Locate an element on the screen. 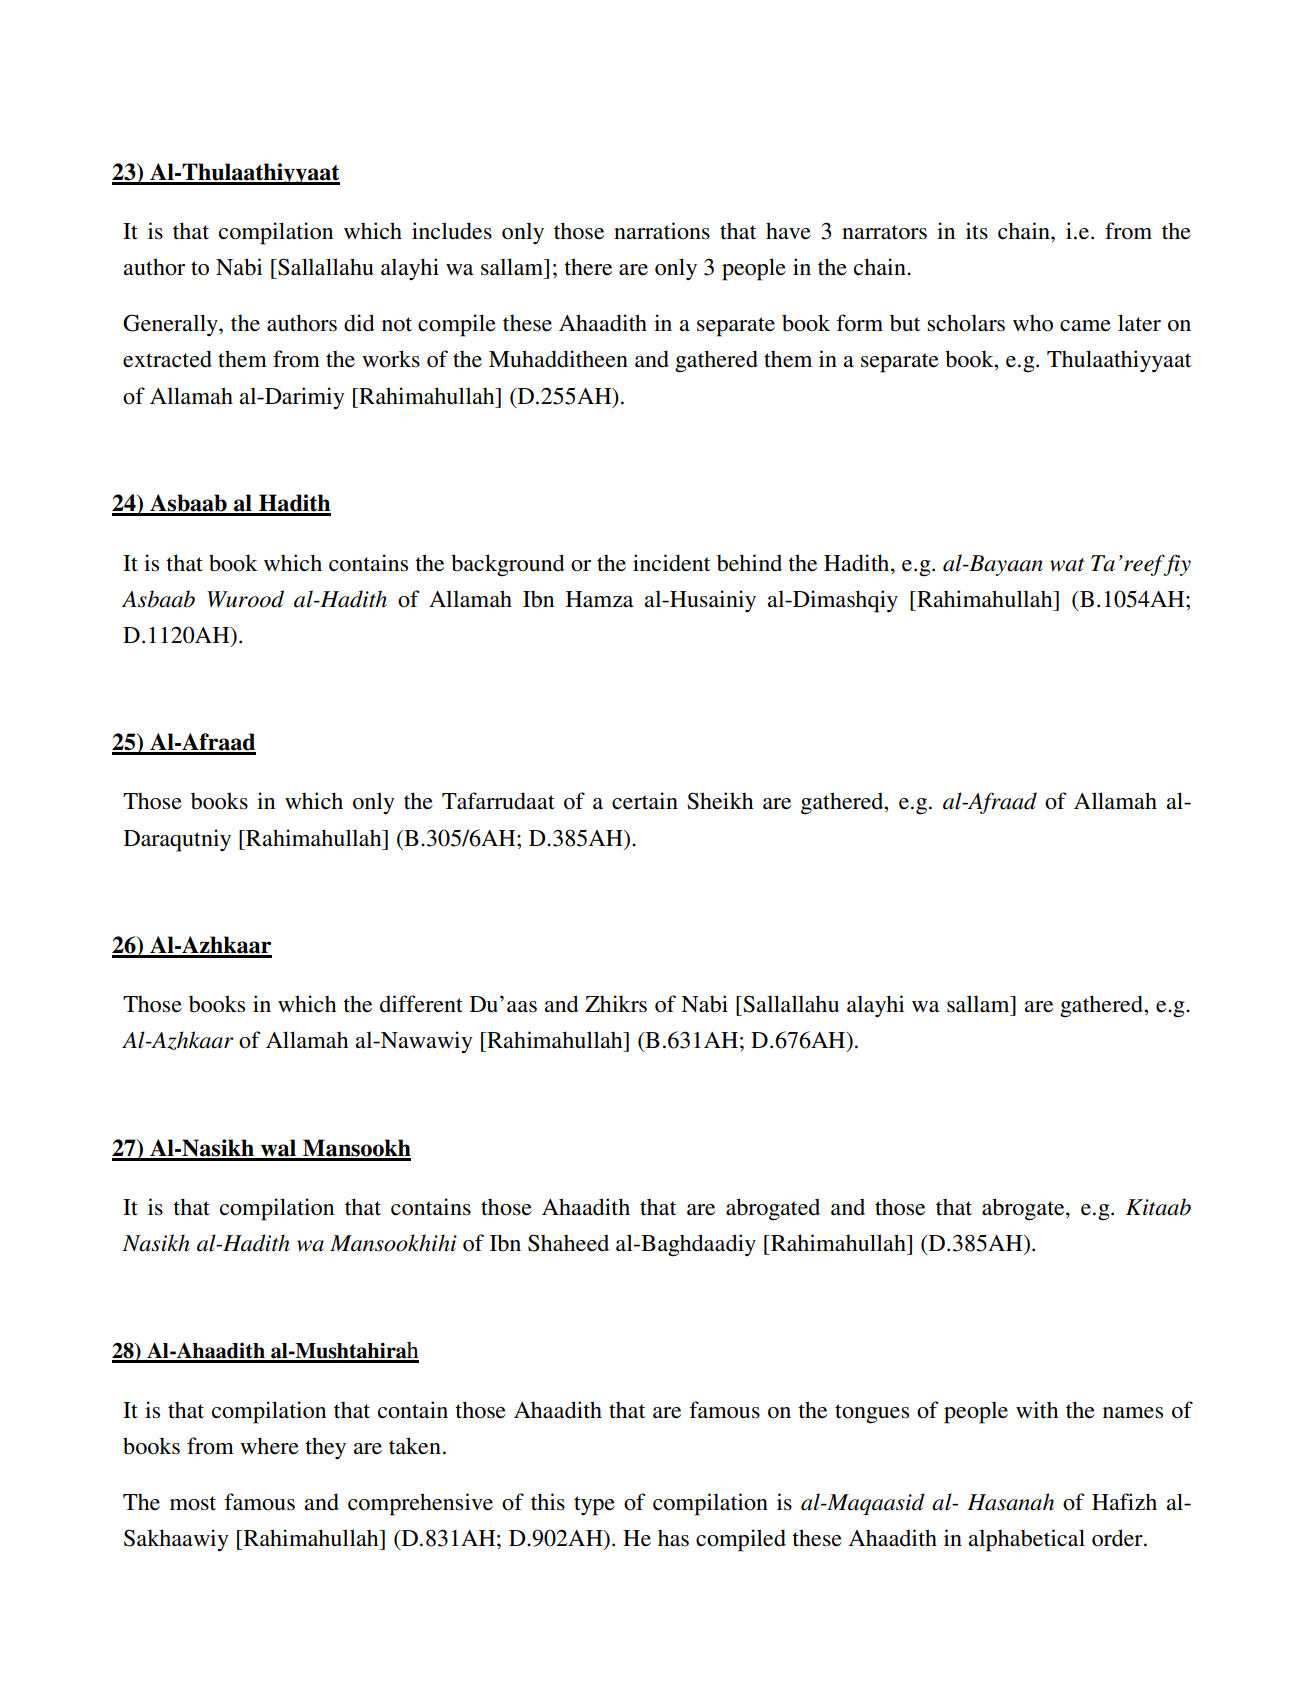 Image resolution: width=1305 pixels, height=1689 pixels. wat is located at coordinates (1067, 565).
